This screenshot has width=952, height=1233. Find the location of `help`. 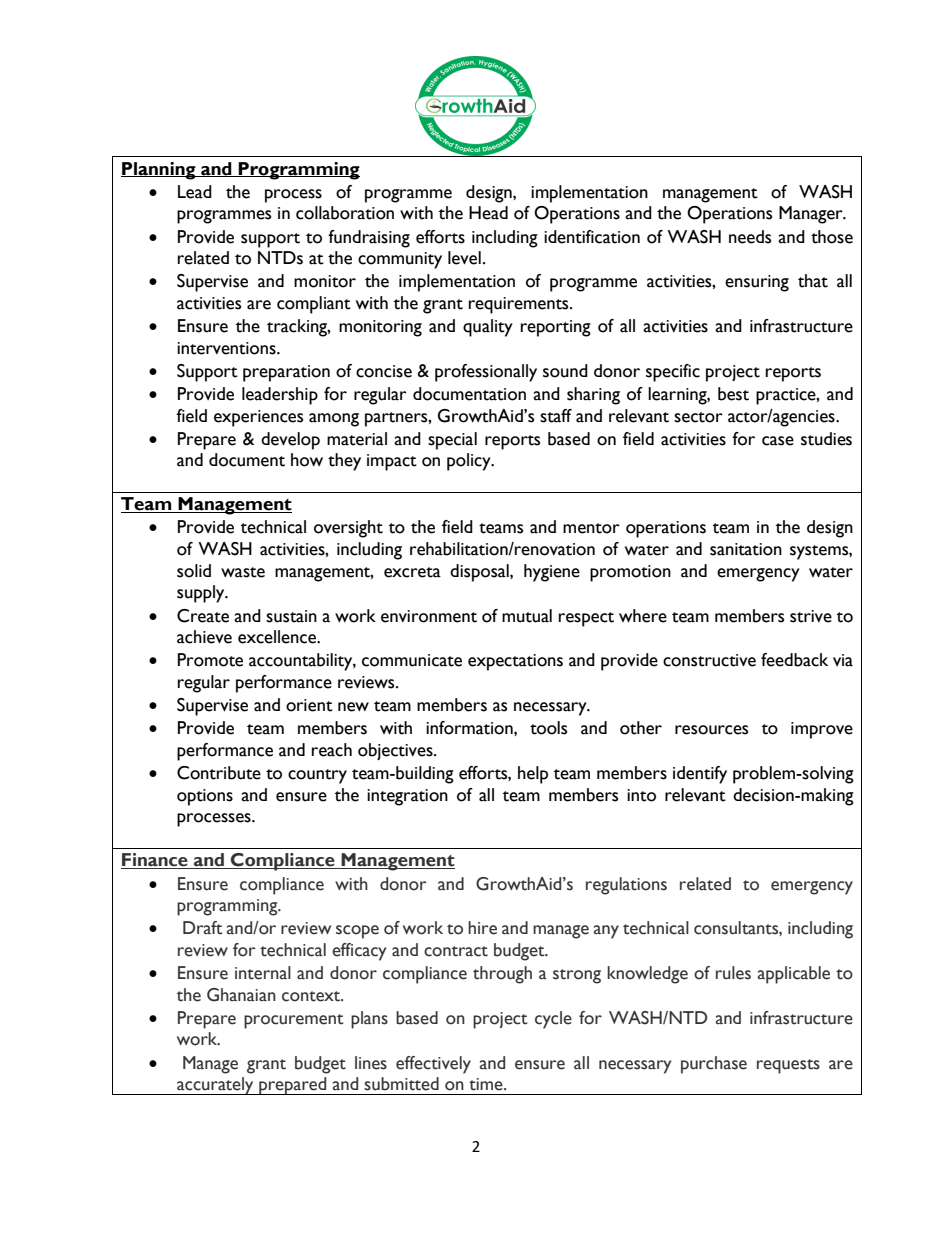

help is located at coordinates (533, 775).
